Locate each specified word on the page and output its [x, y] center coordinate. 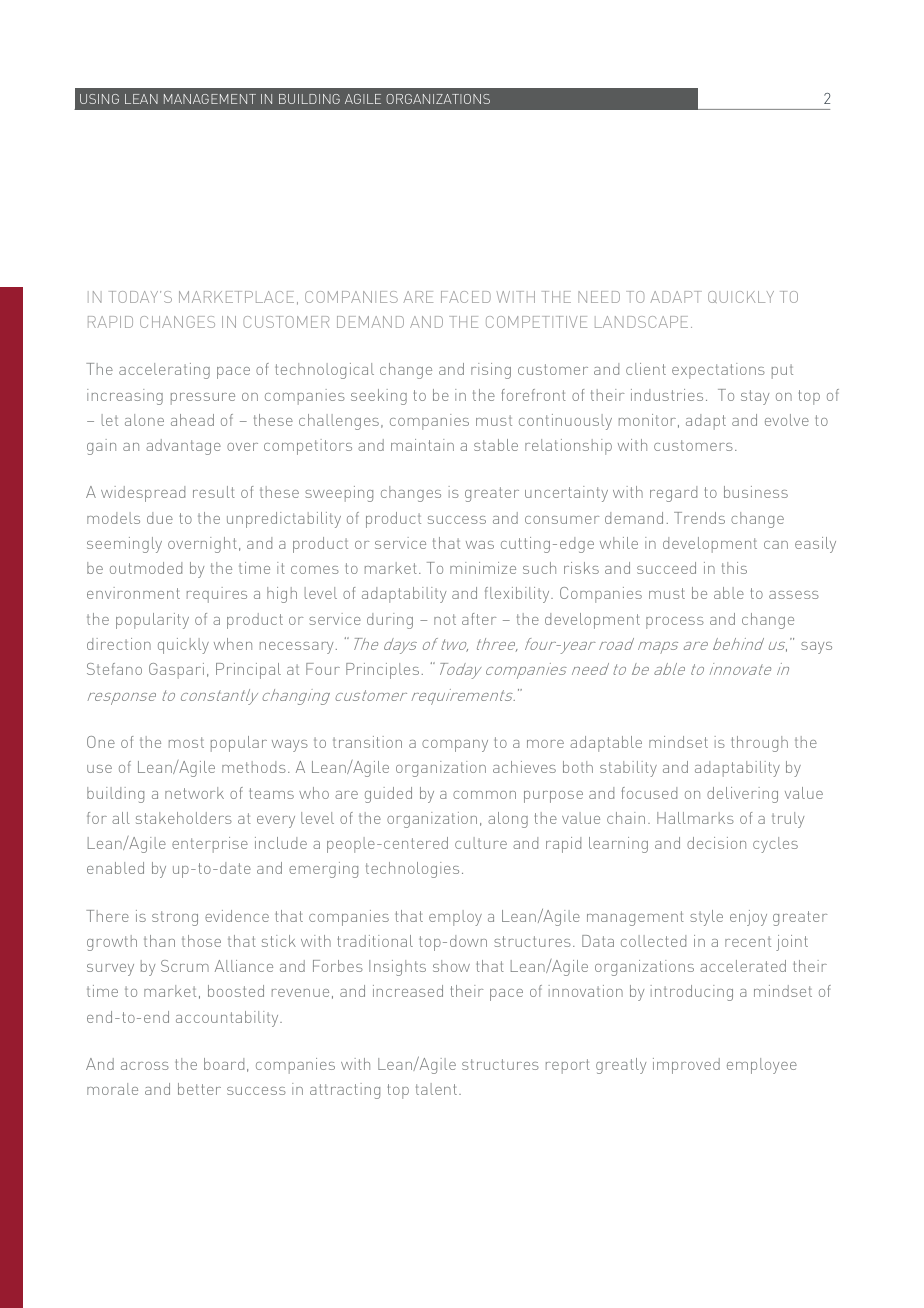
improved [686, 1066]
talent [436, 1089]
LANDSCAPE [641, 322]
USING [99, 99]
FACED [466, 297]
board [224, 1064]
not [445, 619]
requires [217, 595]
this [734, 568]
